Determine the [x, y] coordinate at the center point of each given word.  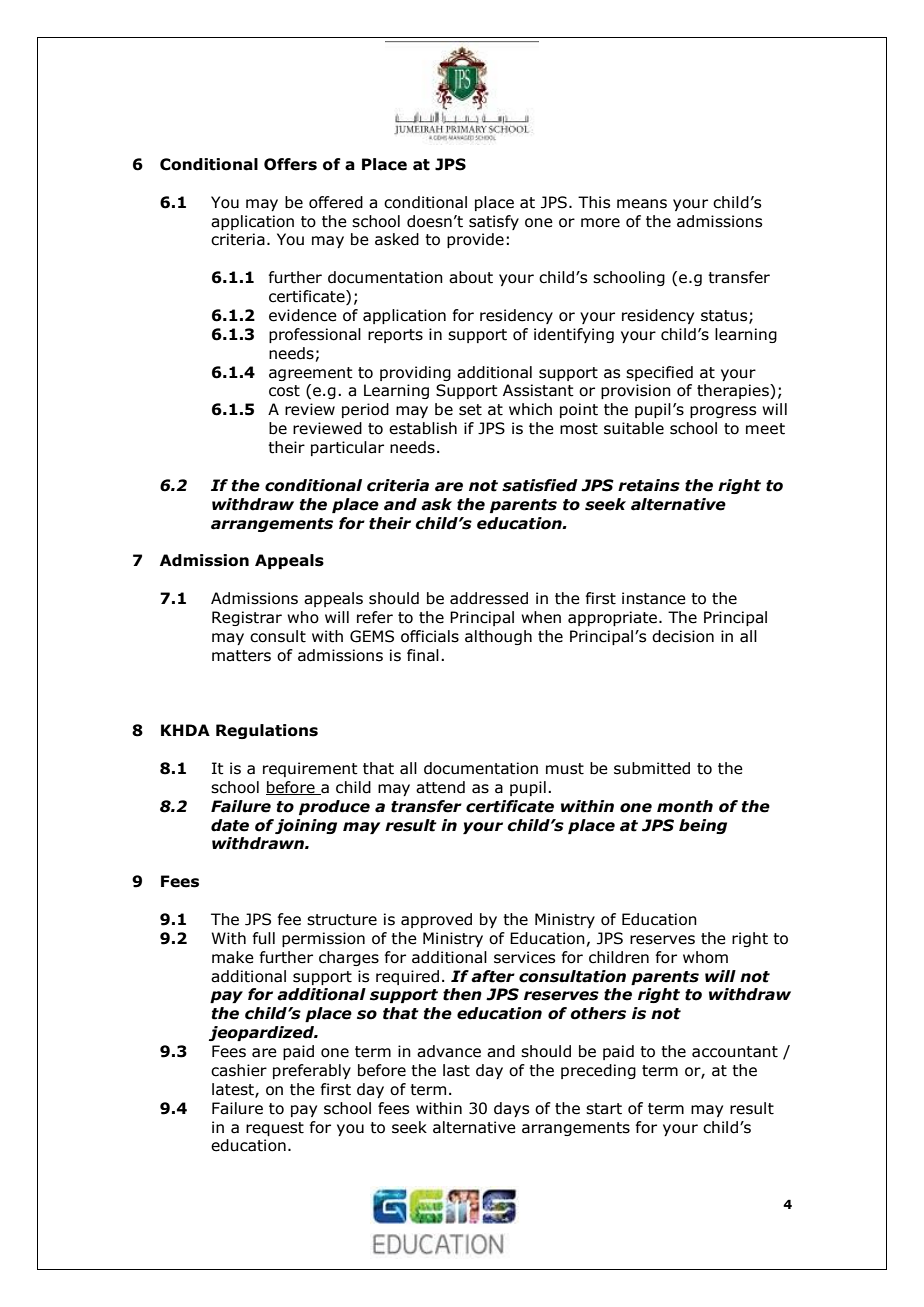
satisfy [494, 222]
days [511, 1109]
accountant [735, 1052]
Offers [290, 164]
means [642, 204]
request [275, 1129]
